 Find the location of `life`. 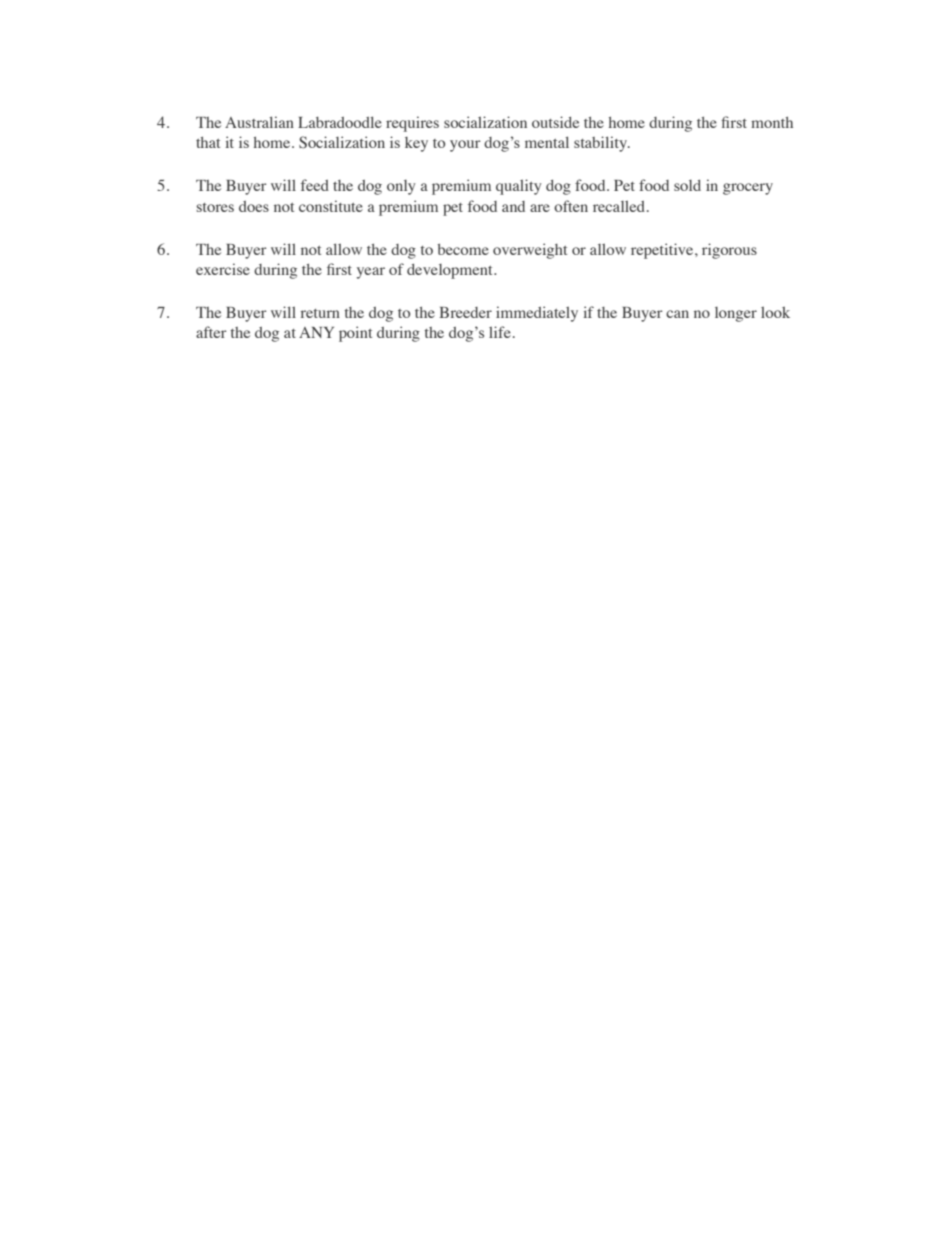

life is located at coordinates (500, 332).
